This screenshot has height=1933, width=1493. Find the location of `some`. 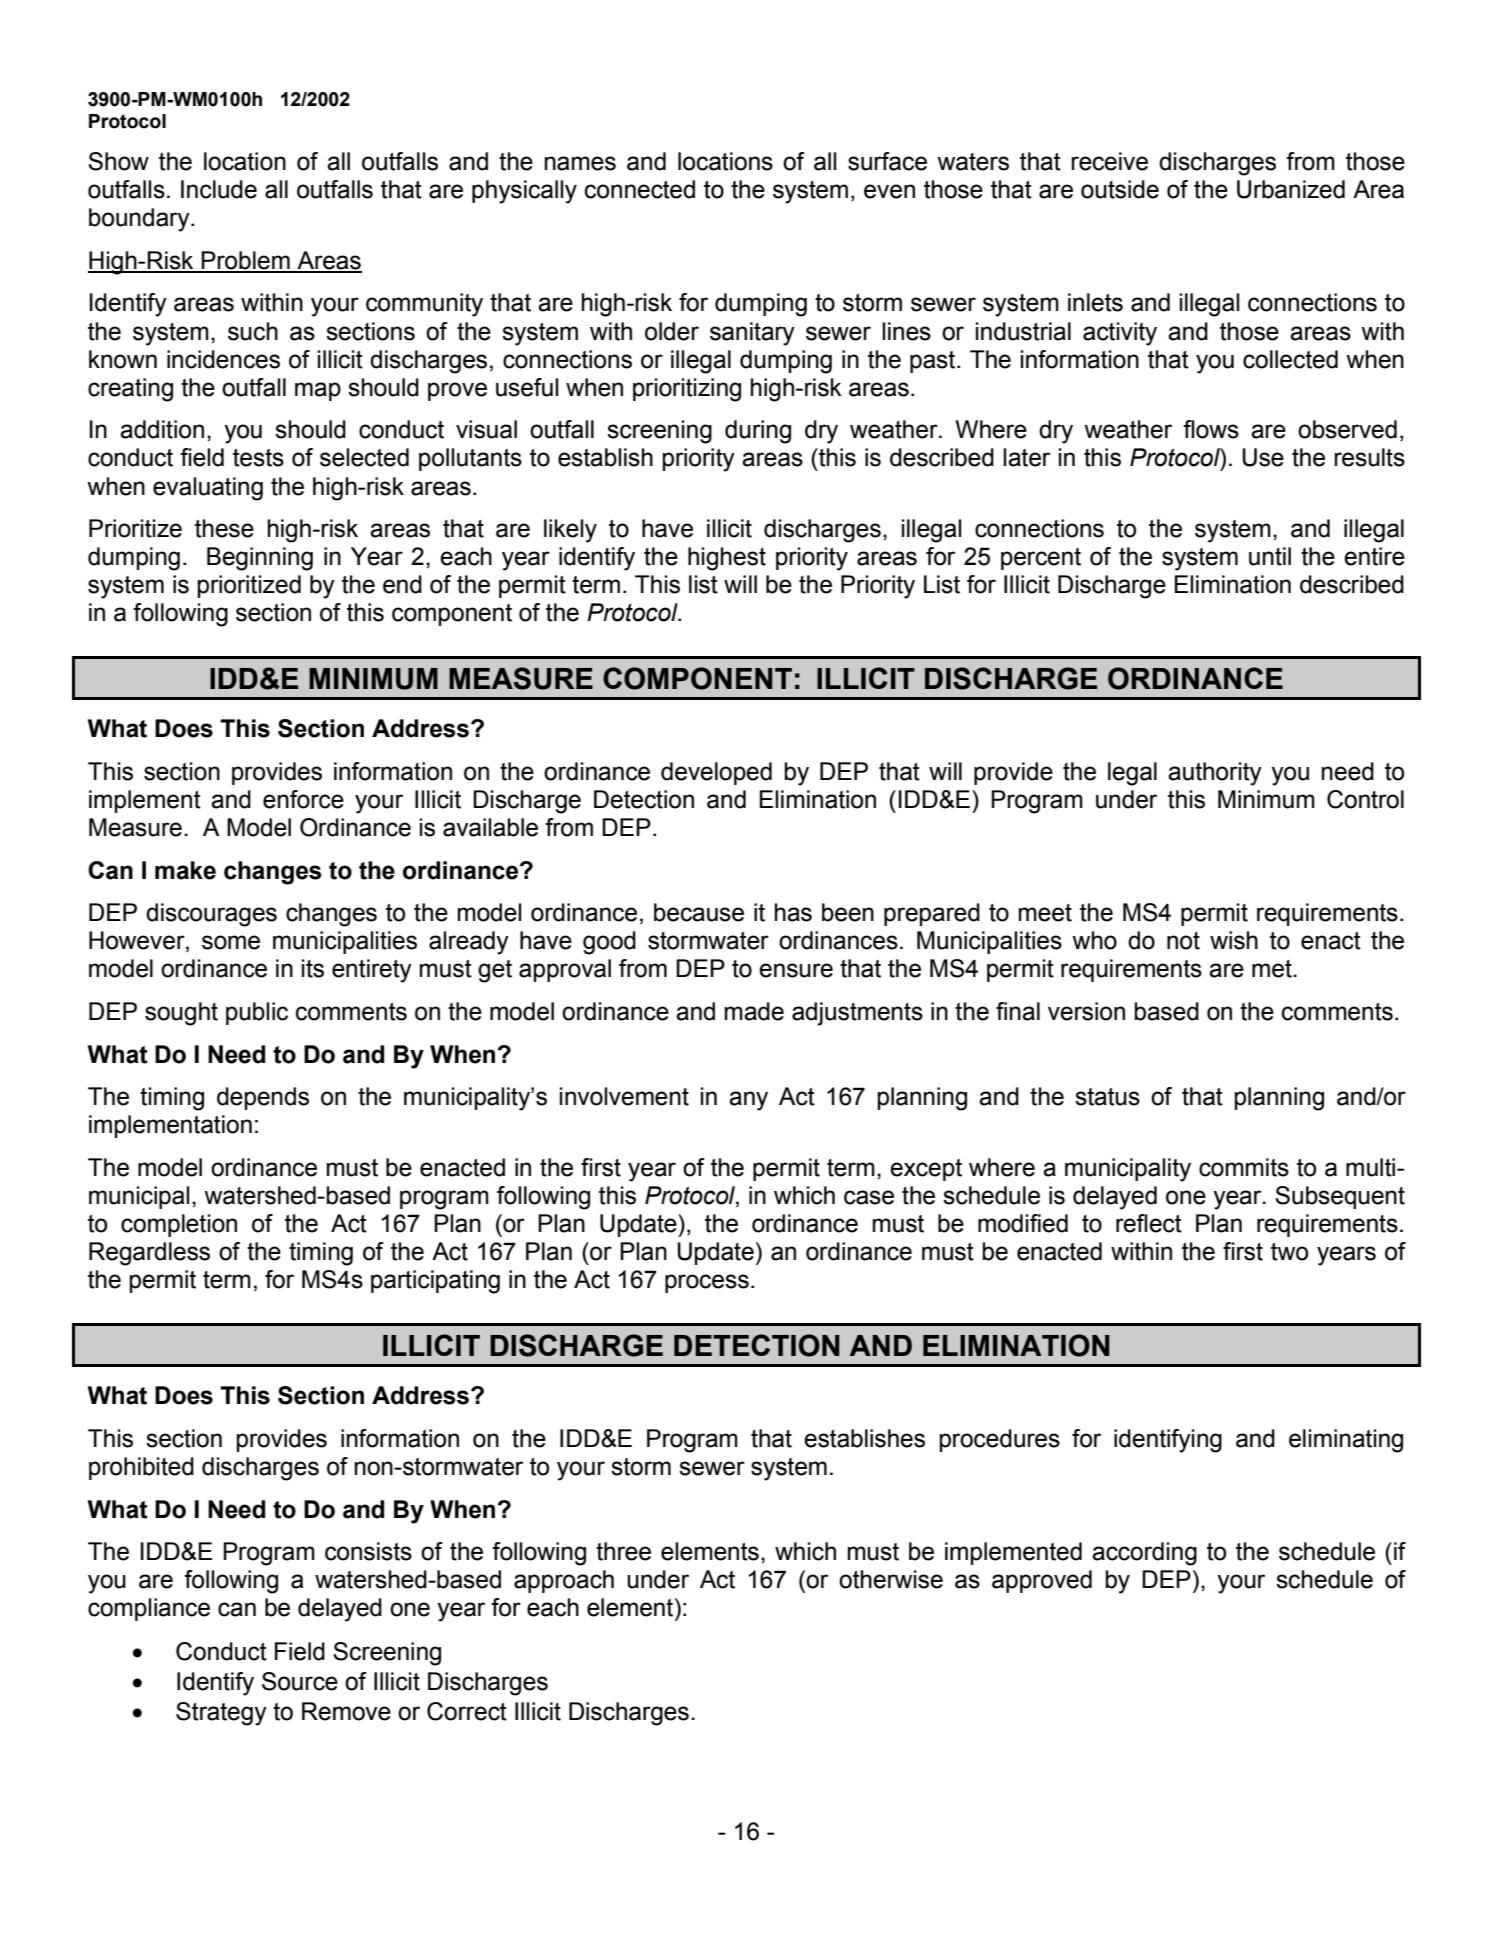

some is located at coordinates (231, 942).
